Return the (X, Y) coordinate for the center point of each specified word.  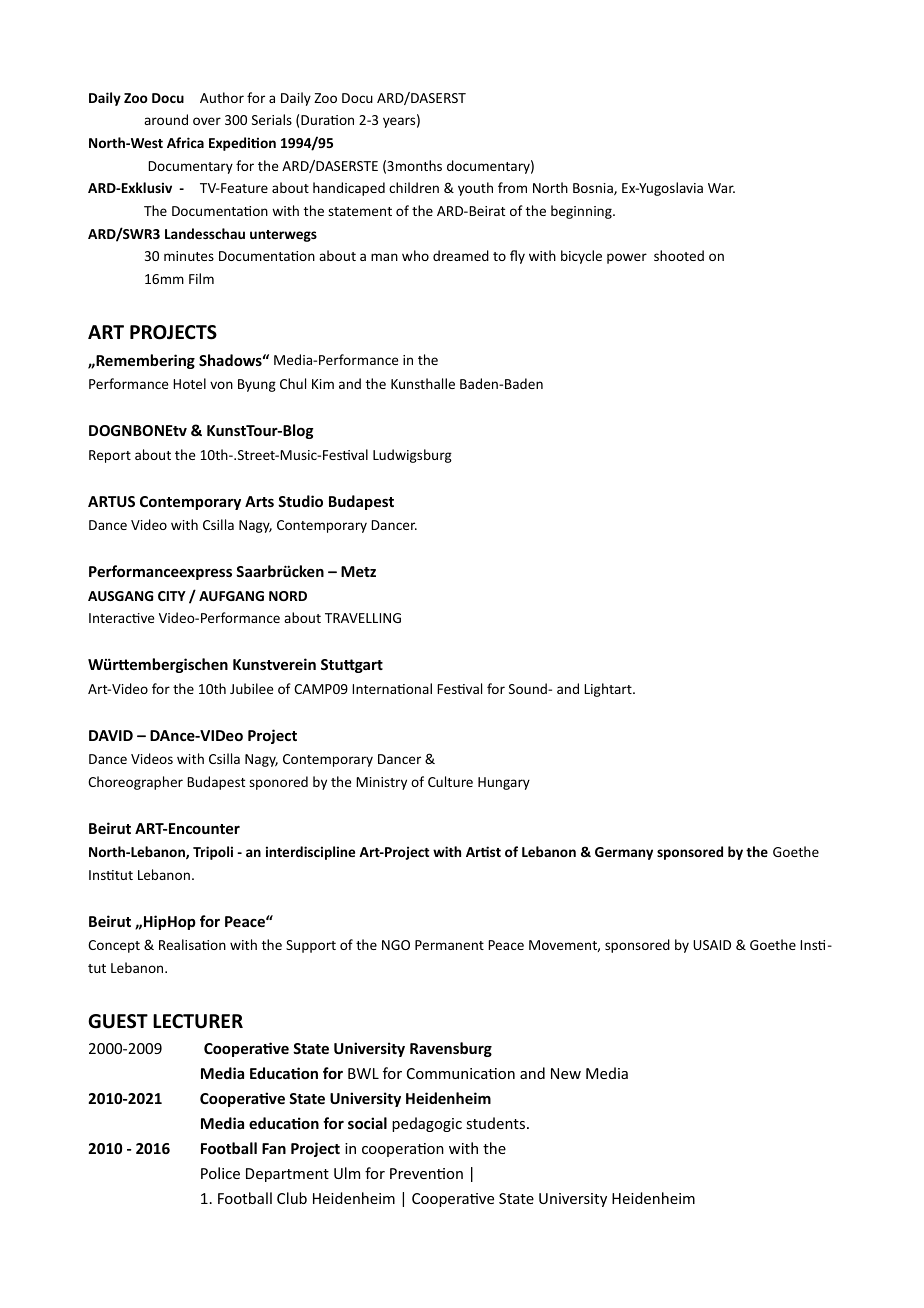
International (392, 688)
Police (220, 1173)
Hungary (504, 783)
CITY (172, 596)
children (414, 187)
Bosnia (594, 189)
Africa (185, 142)
